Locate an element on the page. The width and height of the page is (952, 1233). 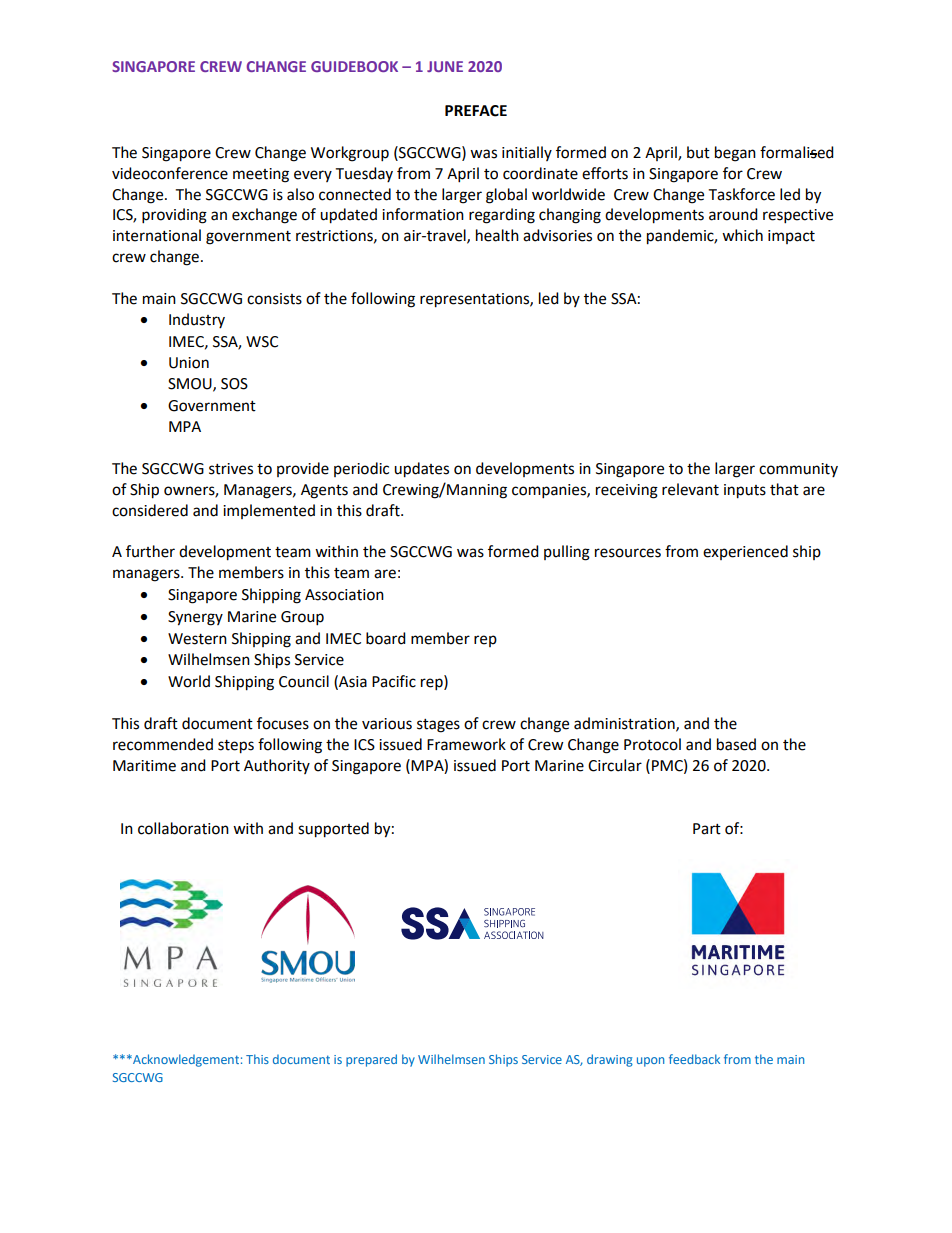
Acknowledgement is located at coordinates (185, 1060).
